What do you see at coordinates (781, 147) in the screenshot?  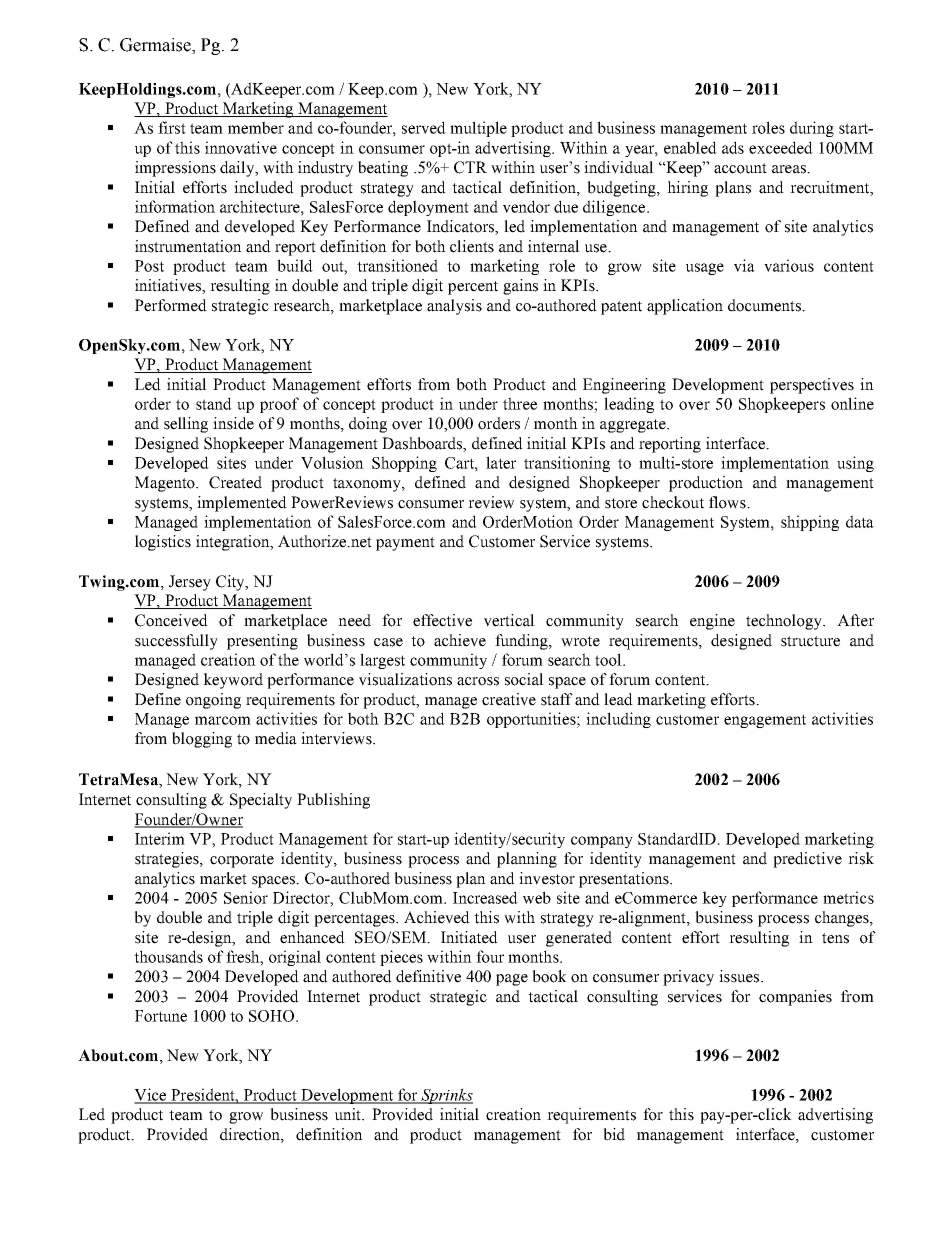 I see `exceeded` at bounding box center [781, 147].
